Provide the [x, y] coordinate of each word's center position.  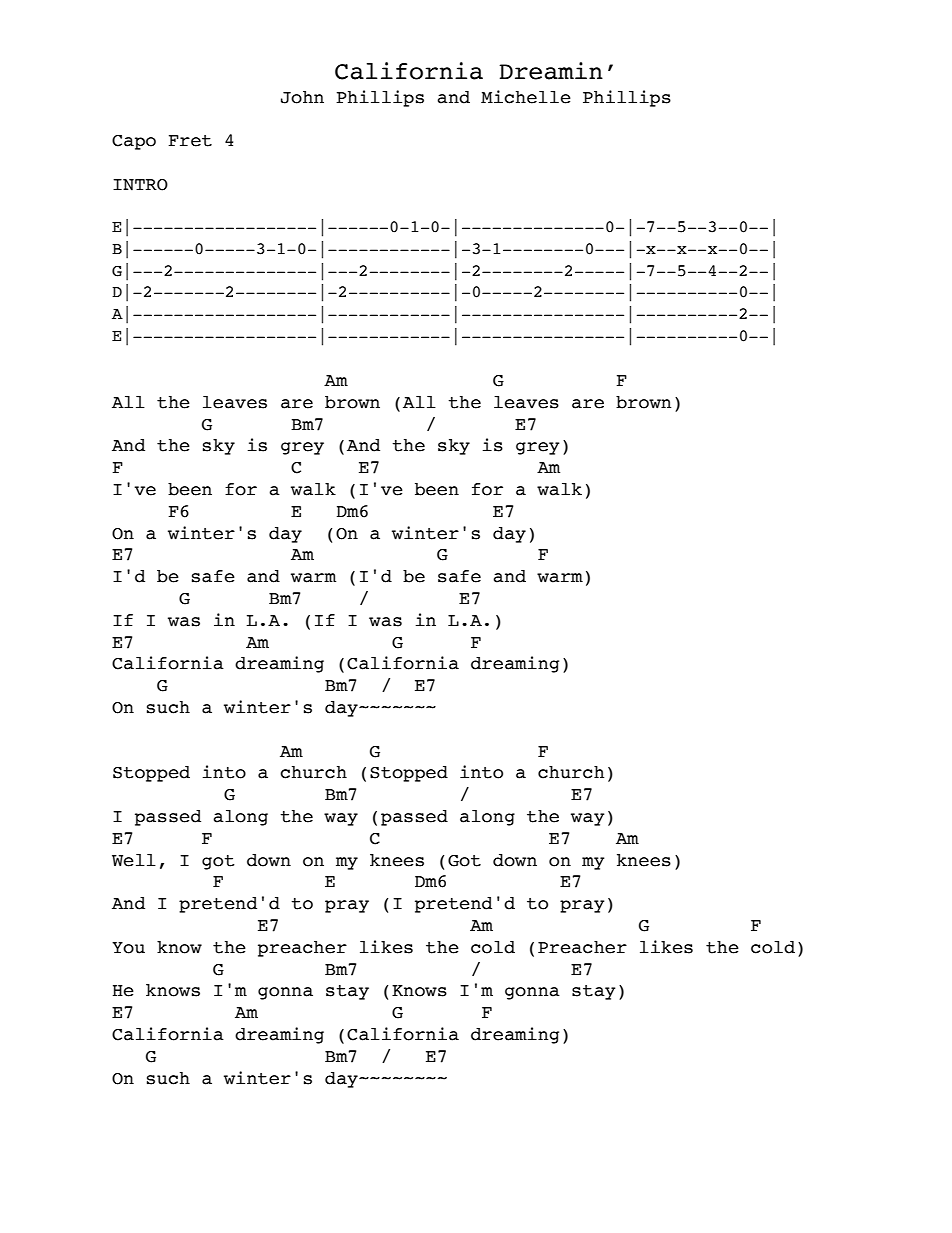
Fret [190, 141]
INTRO [140, 185]
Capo [134, 142]
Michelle [526, 97]
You [128, 948]
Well [134, 860]
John [302, 97]
